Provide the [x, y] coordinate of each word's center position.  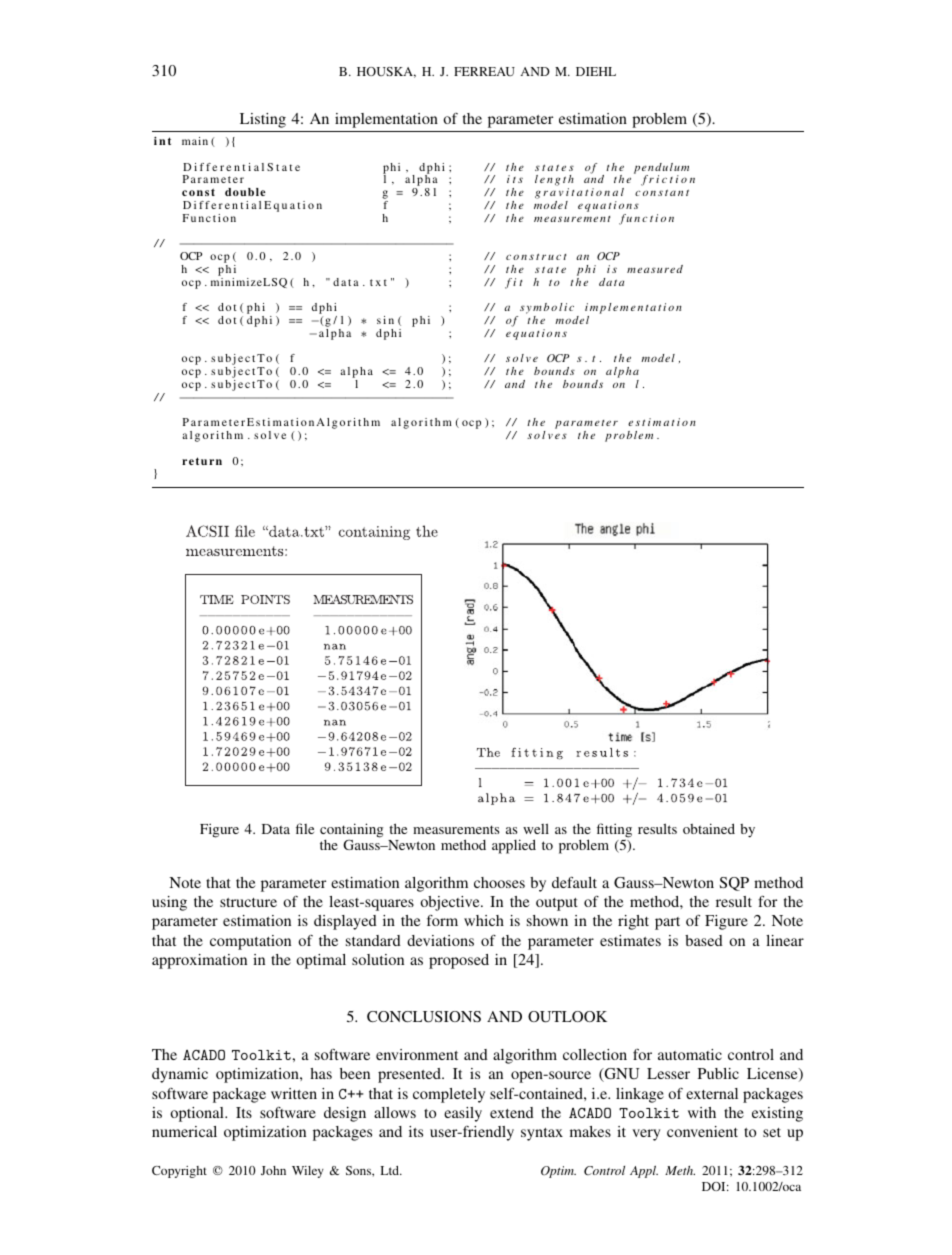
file [305, 828]
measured [655, 269]
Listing [263, 120]
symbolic [547, 310]
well [536, 828]
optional [198, 1114]
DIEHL [596, 71]
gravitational [579, 195]
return [202, 461]
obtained [709, 828]
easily [463, 1114]
